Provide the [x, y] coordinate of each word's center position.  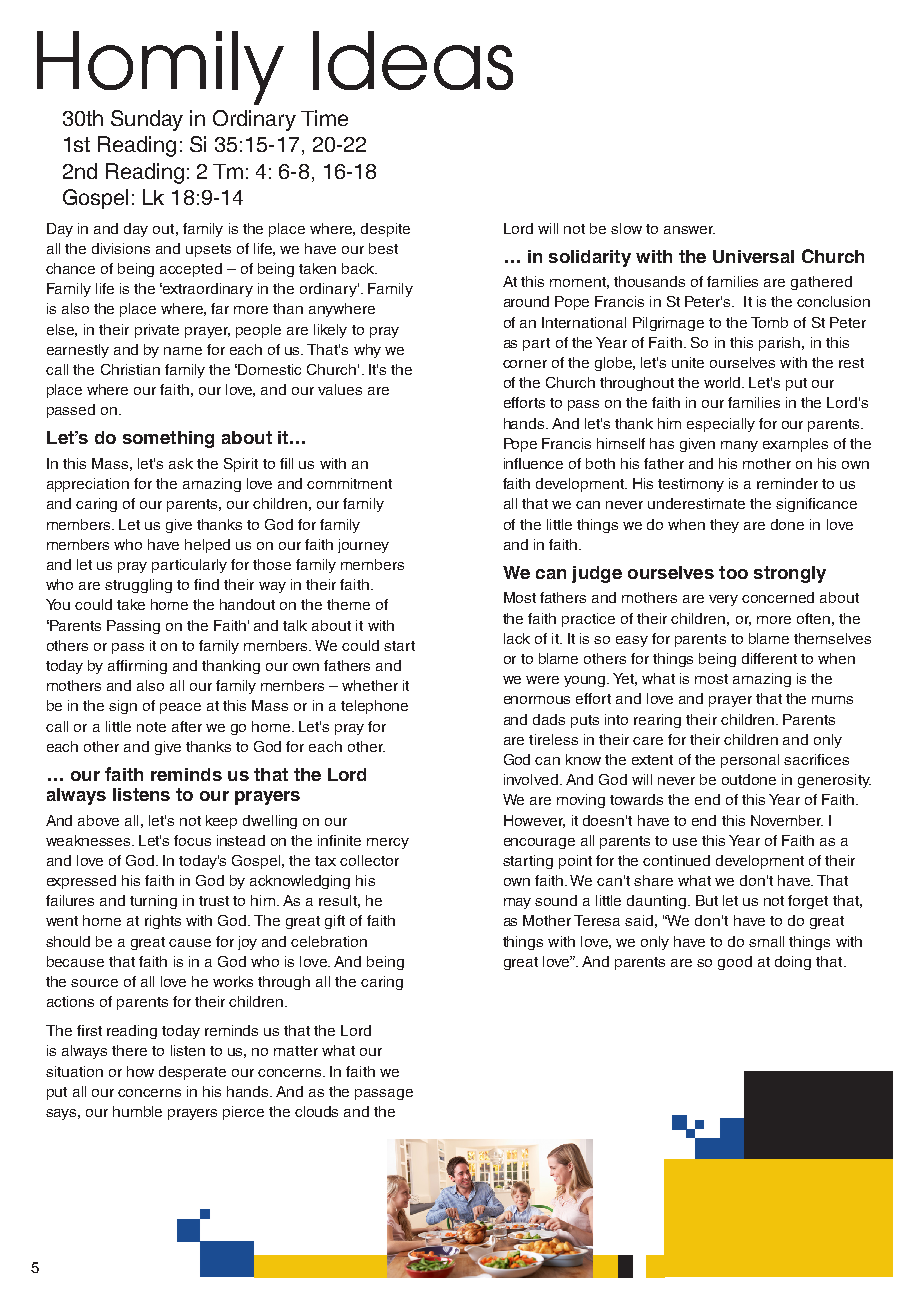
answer [689, 230]
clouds [316, 1111]
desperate [192, 1073]
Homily [160, 68]
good [735, 963]
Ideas [413, 60]
